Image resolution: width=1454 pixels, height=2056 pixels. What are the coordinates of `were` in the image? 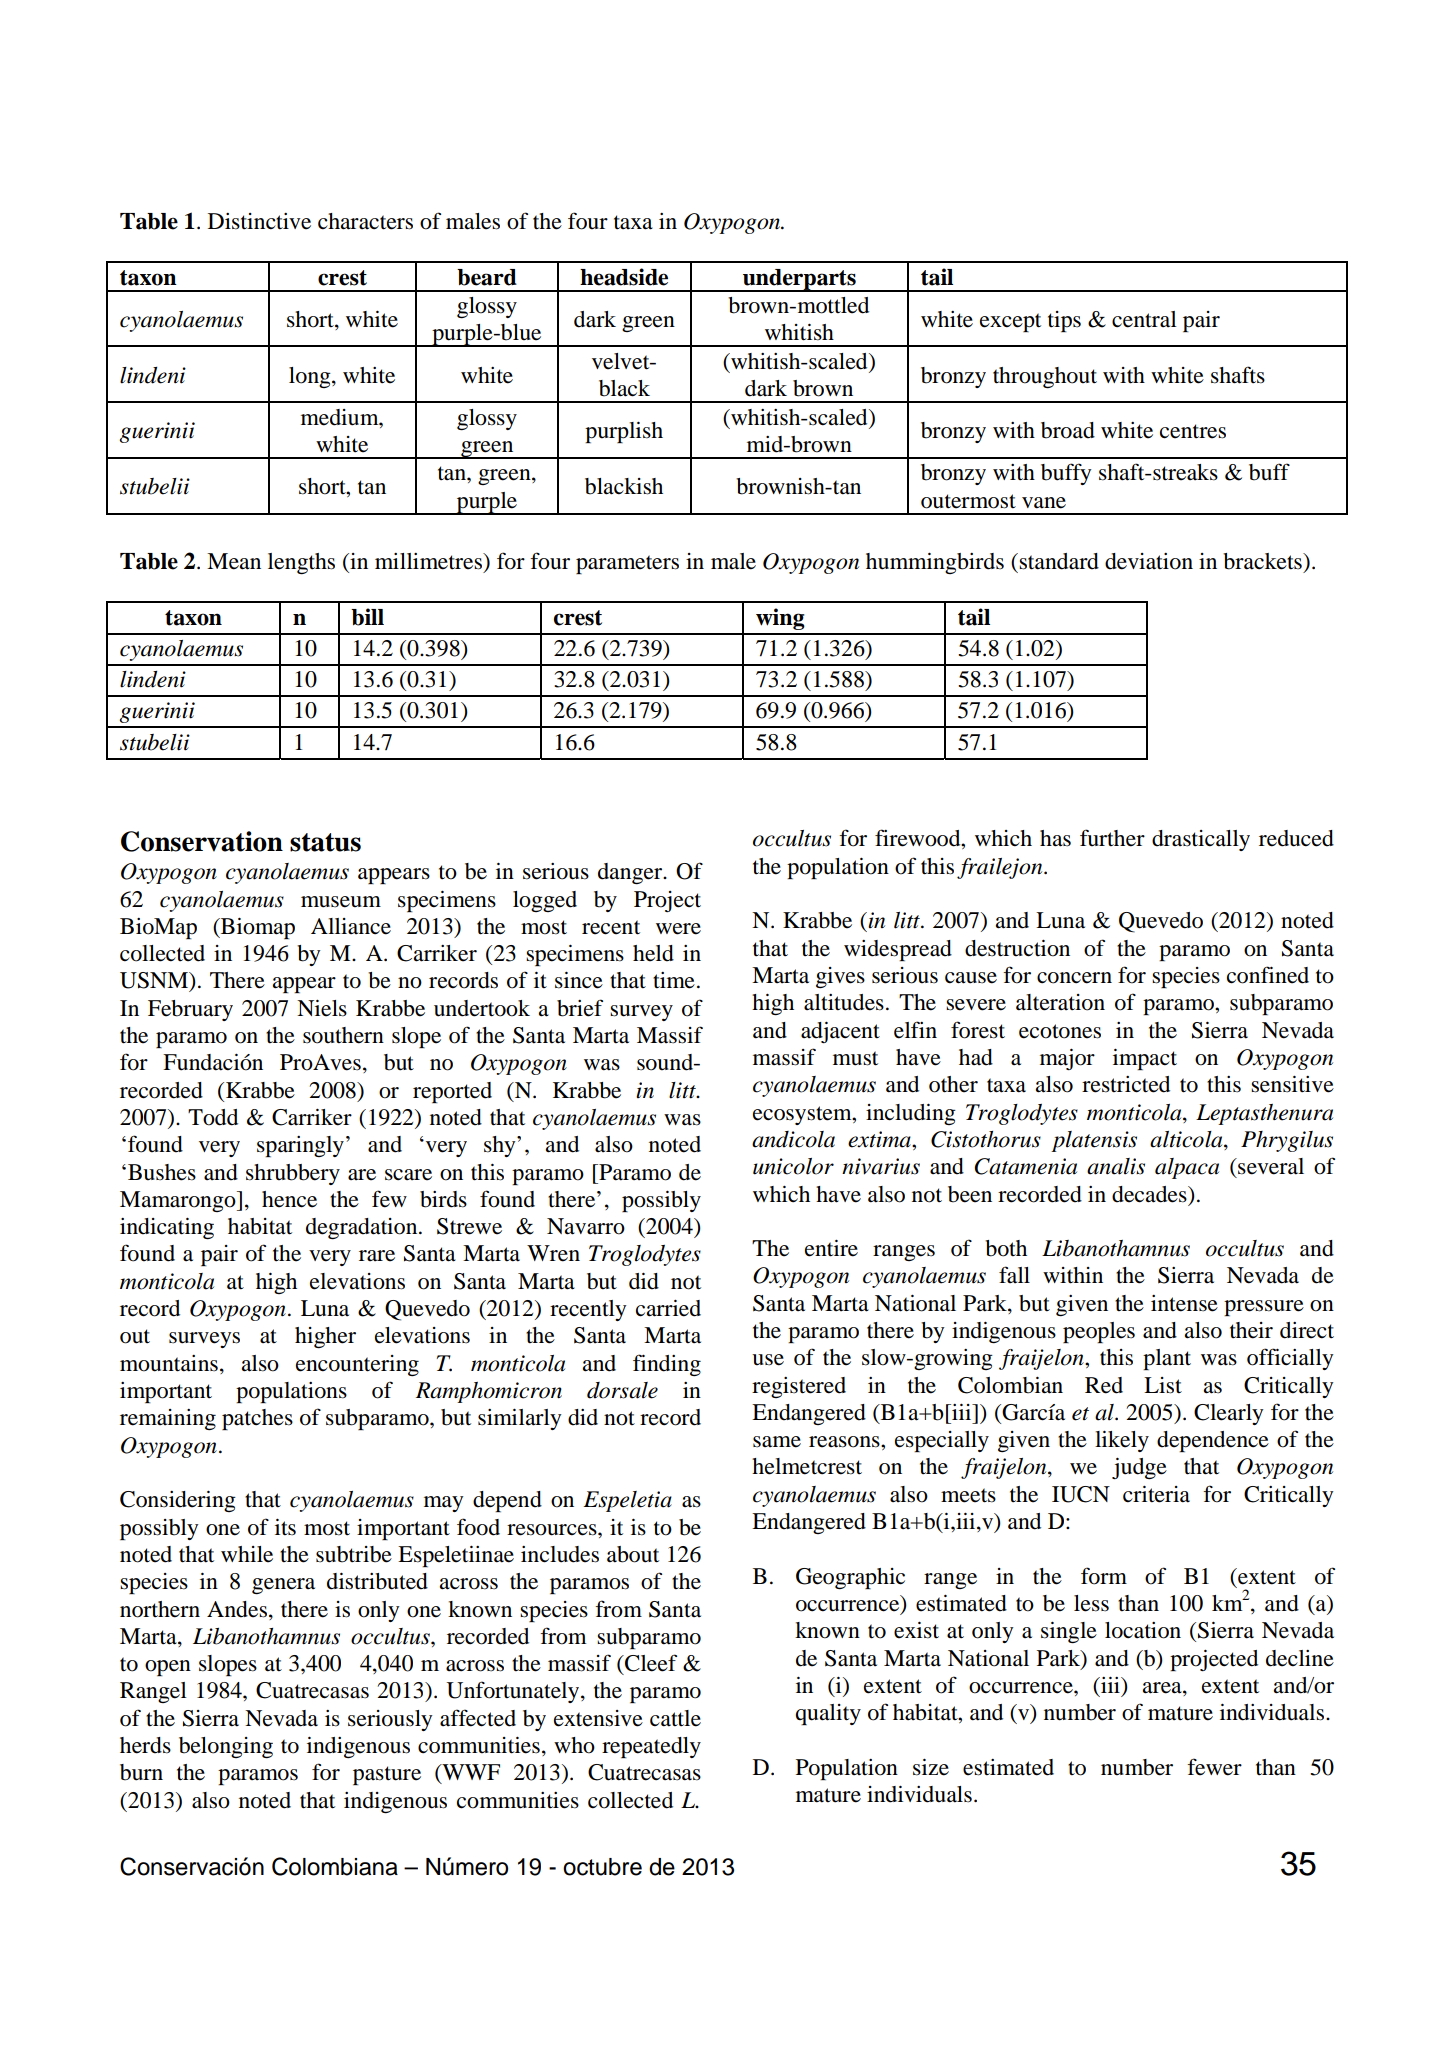 It's located at (678, 929).
